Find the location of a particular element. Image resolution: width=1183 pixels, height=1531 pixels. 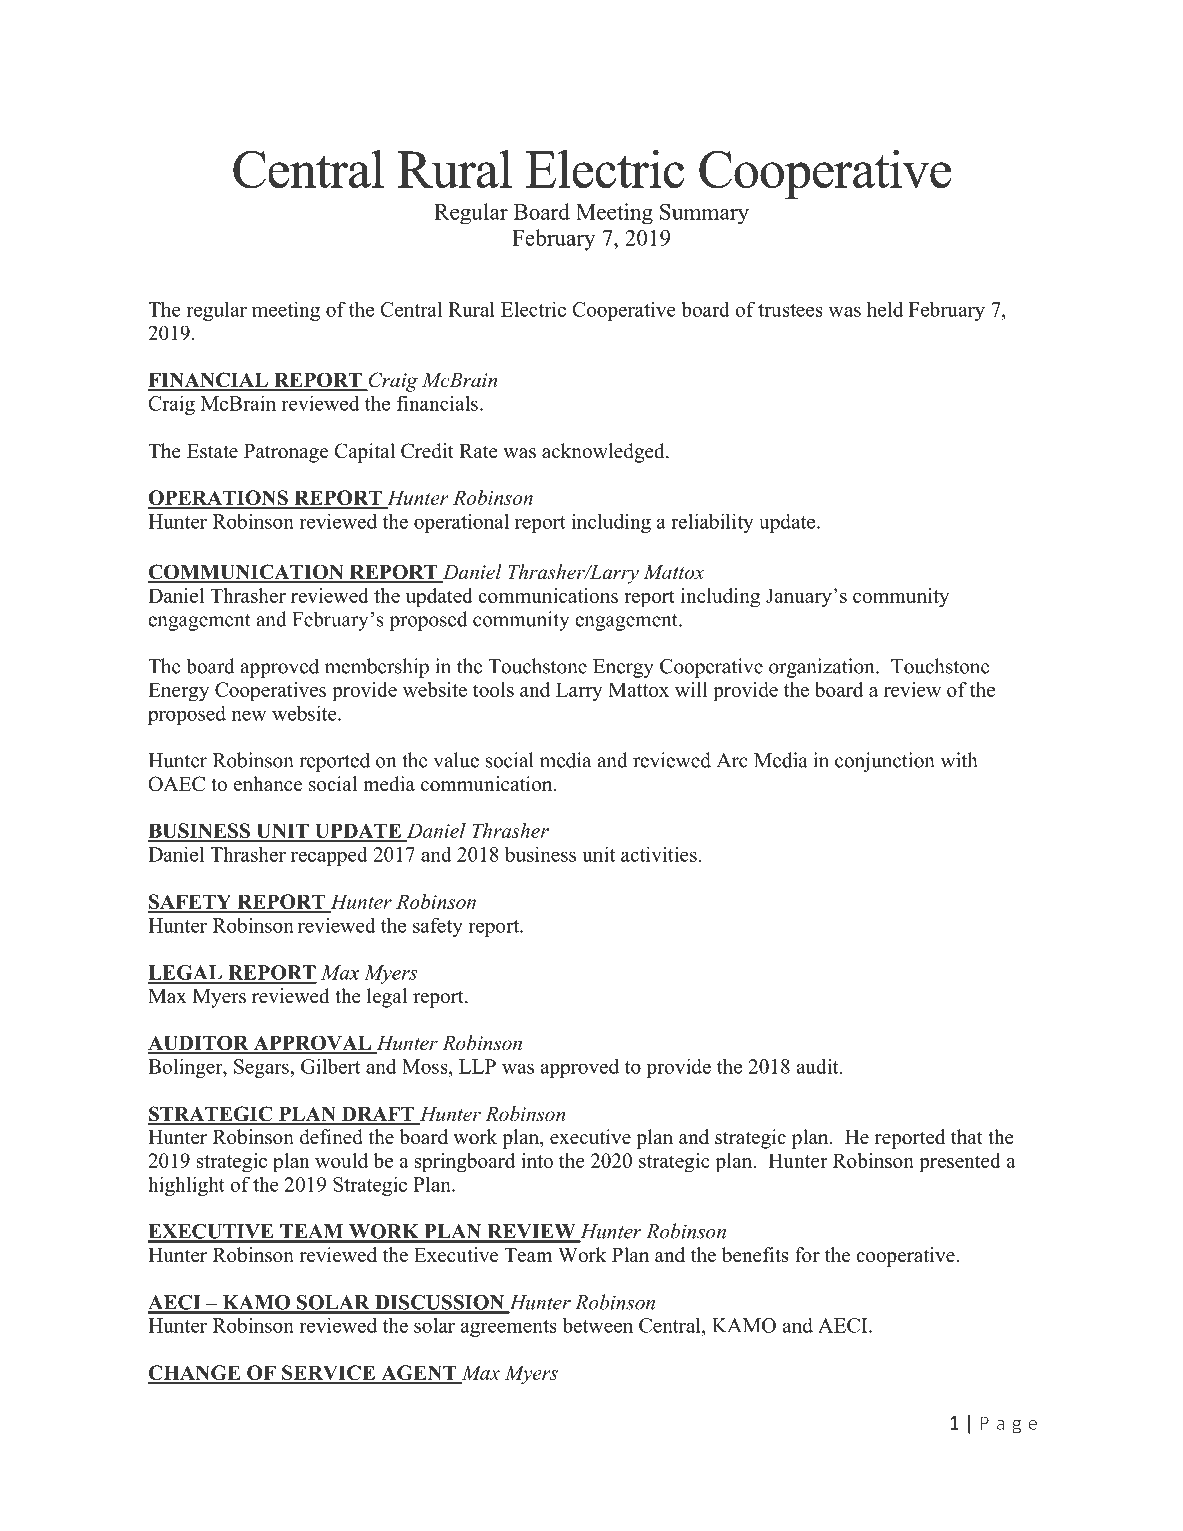

held is located at coordinates (885, 309).
